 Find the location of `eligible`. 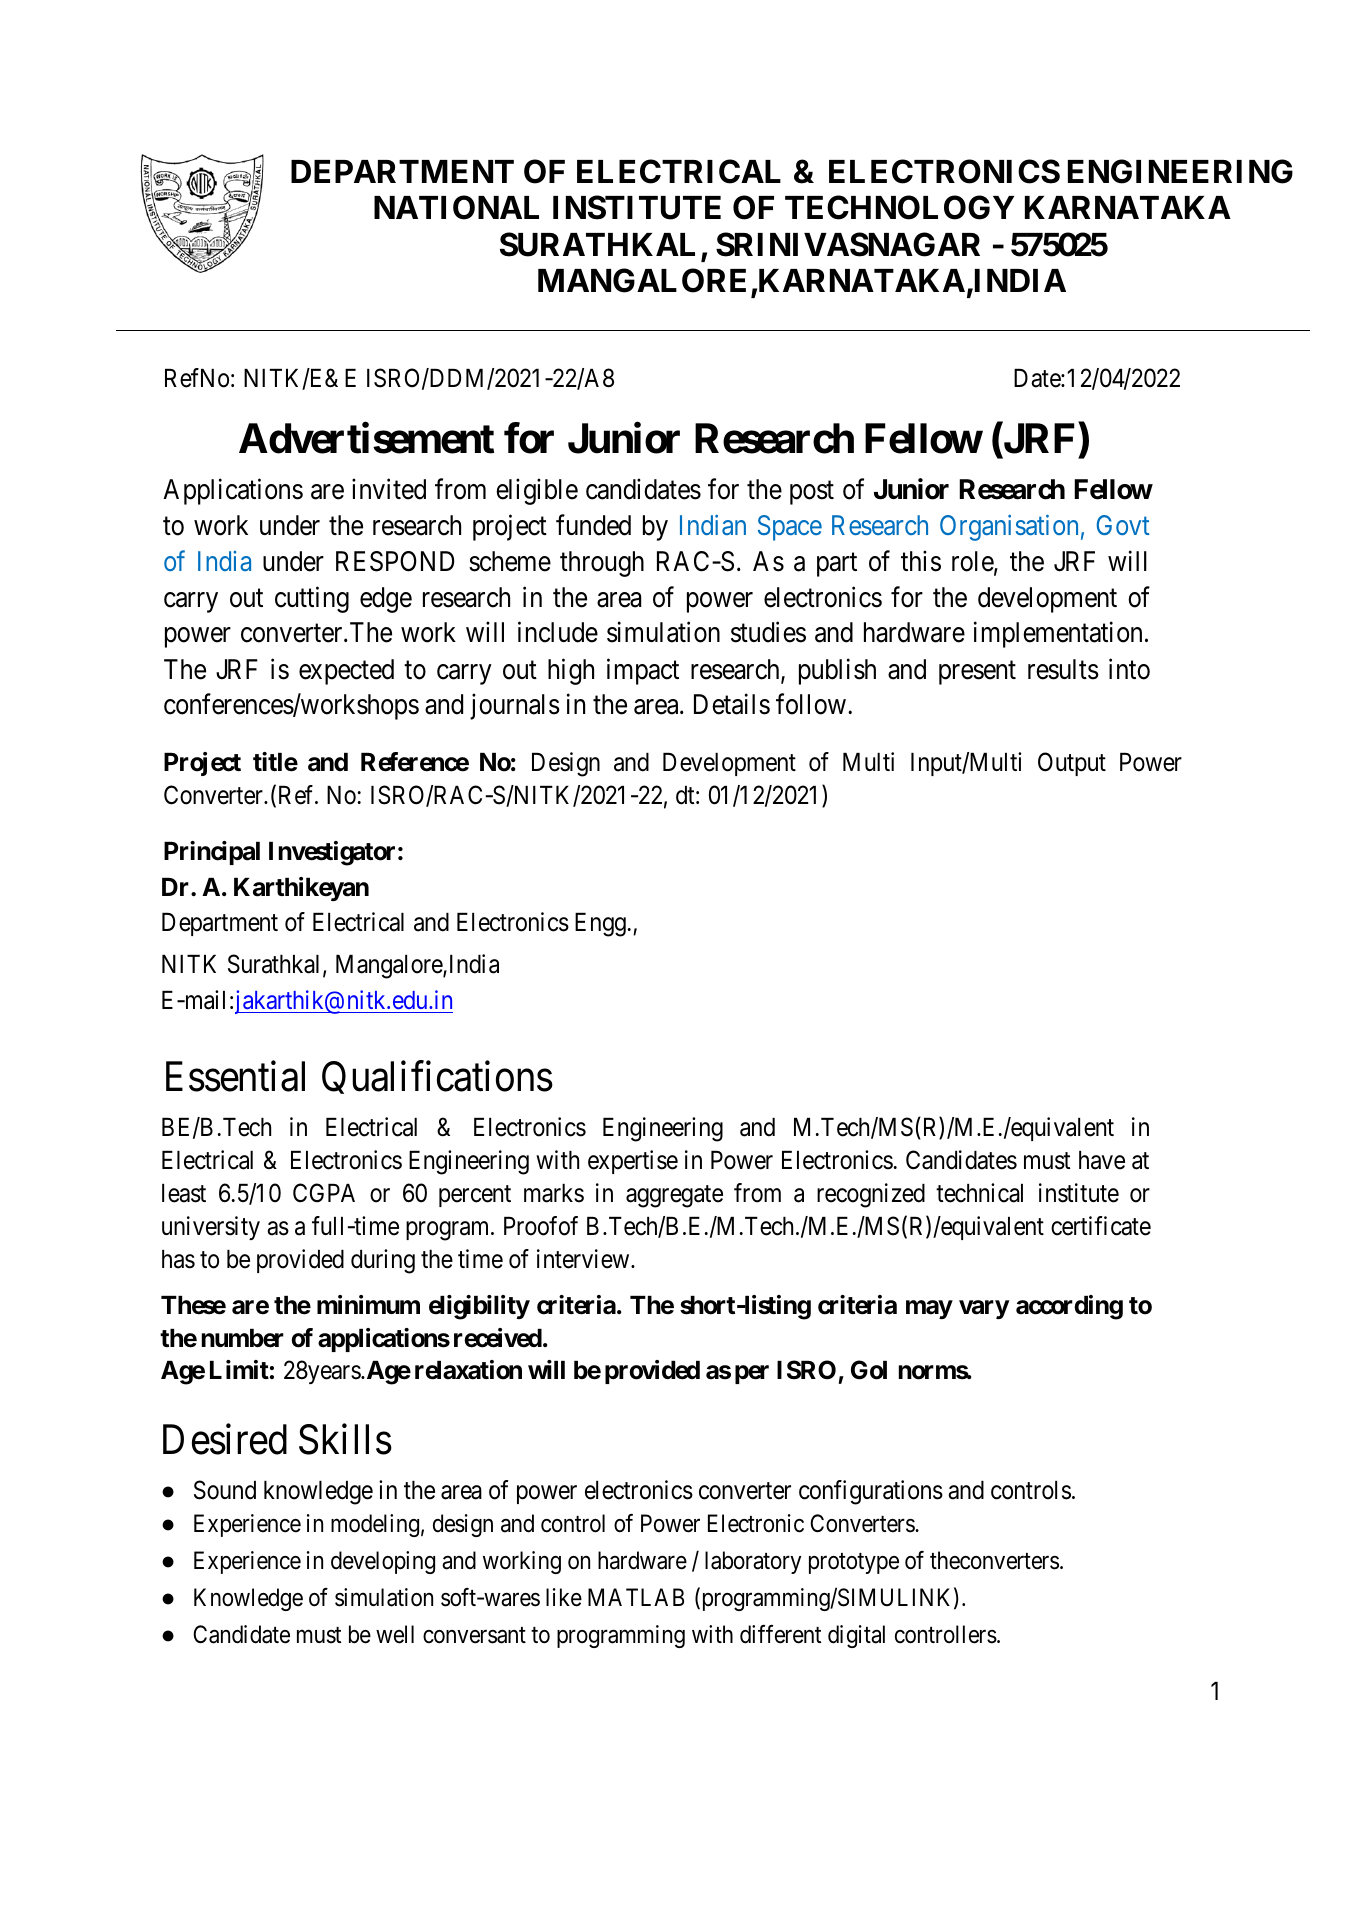

eligible is located at coordinates (537, 491).
